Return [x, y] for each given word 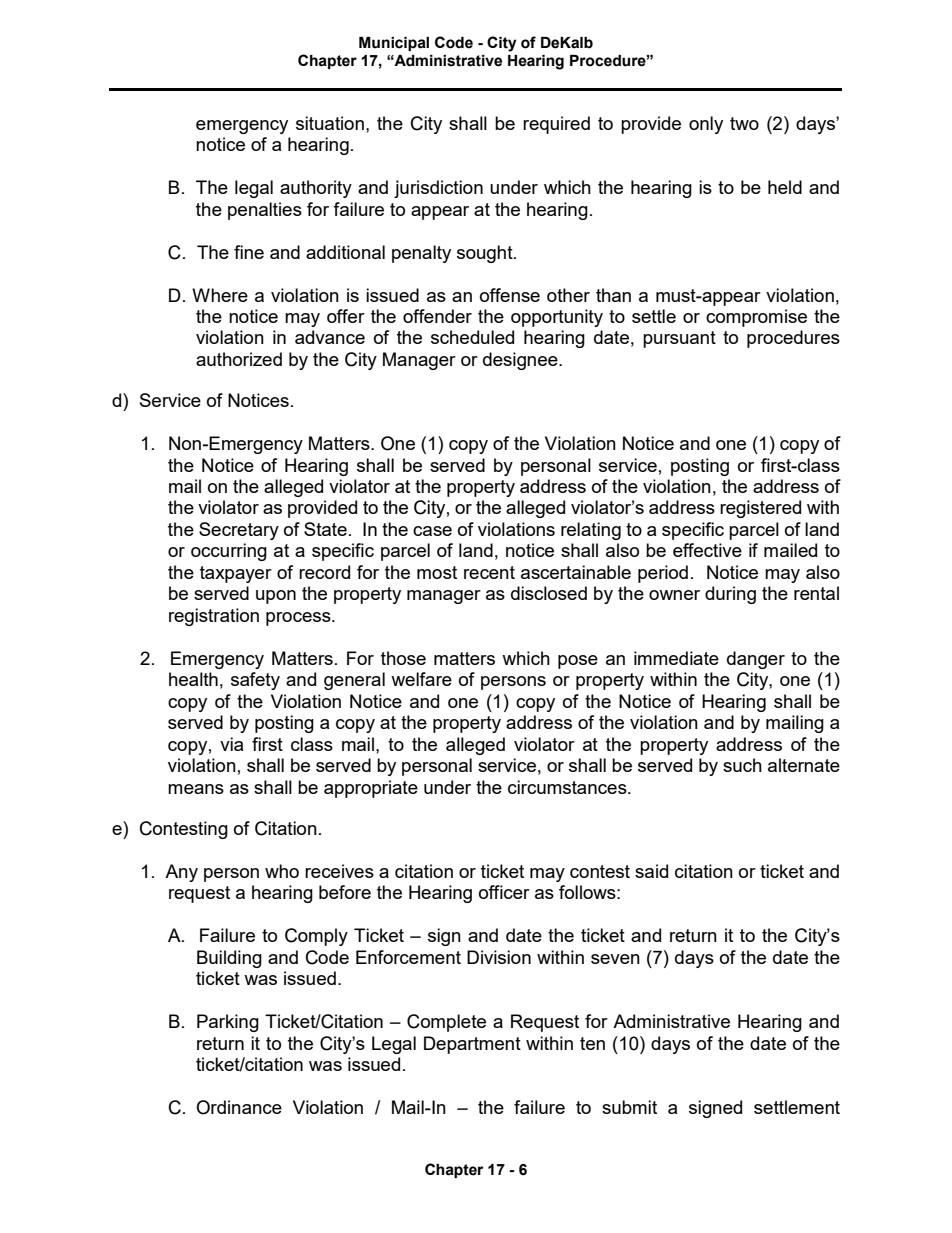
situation [330, 123]
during [730, 595]
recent [489, 572]
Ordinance [239, 1107]
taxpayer [236, 574]
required [556, 125]
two [744, 123]
